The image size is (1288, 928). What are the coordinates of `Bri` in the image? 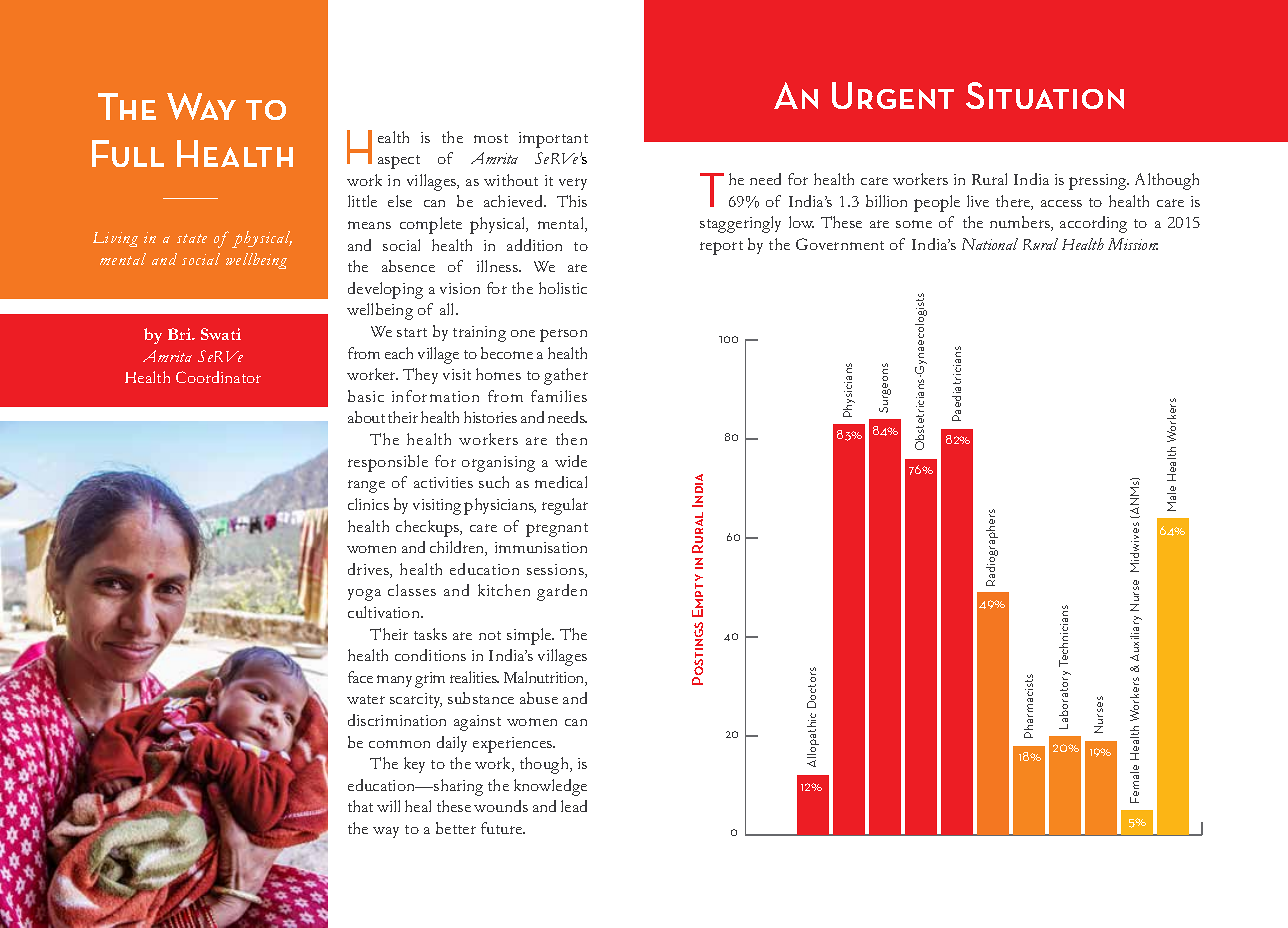 It's located at (180, 334).
